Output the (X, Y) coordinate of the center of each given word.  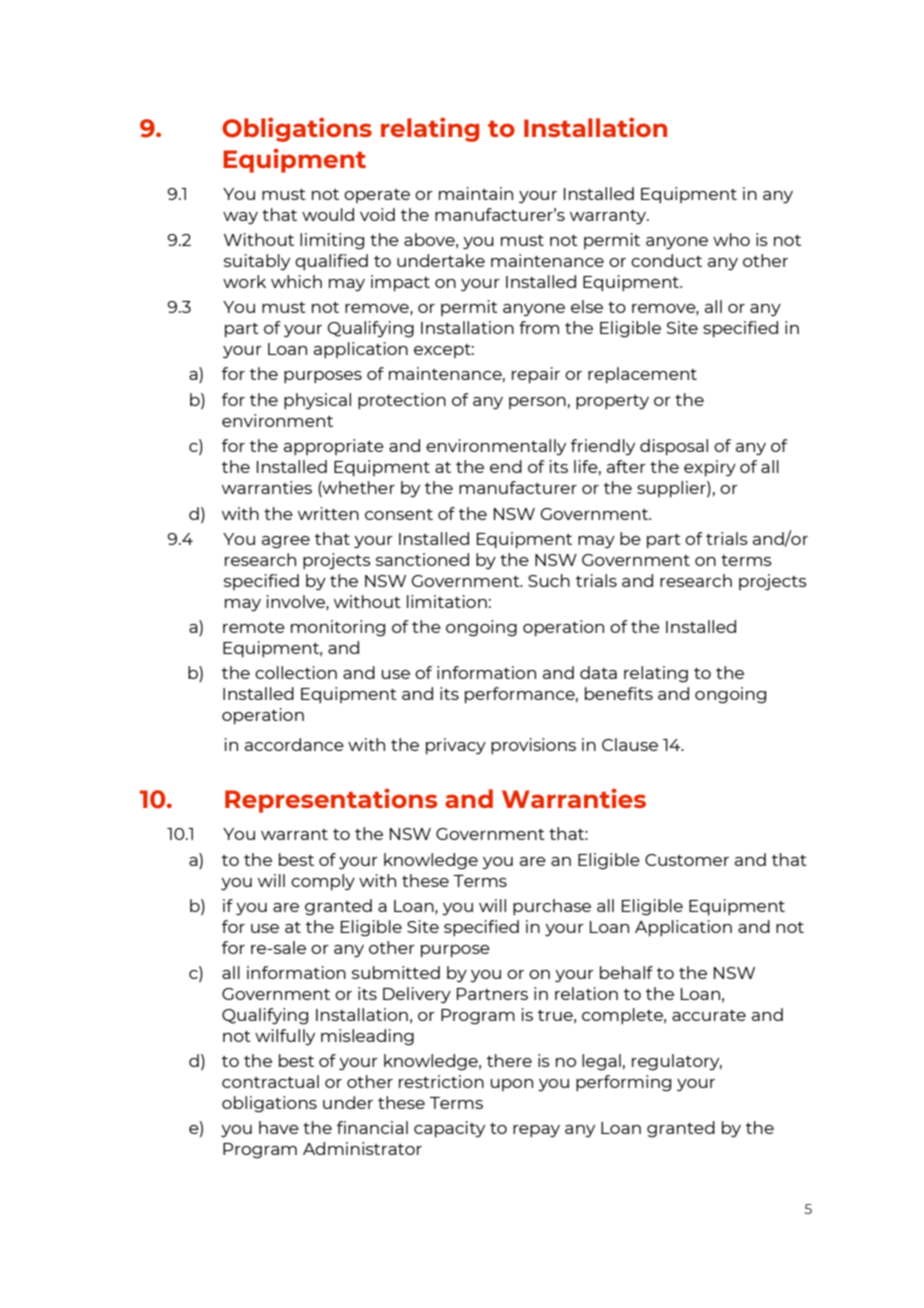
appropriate (334, 447)
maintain (476, 193)
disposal (674, 447)
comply (323, 882)
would (328, 214)
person (537, 403)
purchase (552, 907)
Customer (687, 860)
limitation (447, 601)
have (279, 1127)
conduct (666, 260)
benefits (619, 693)
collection (296, 672)
